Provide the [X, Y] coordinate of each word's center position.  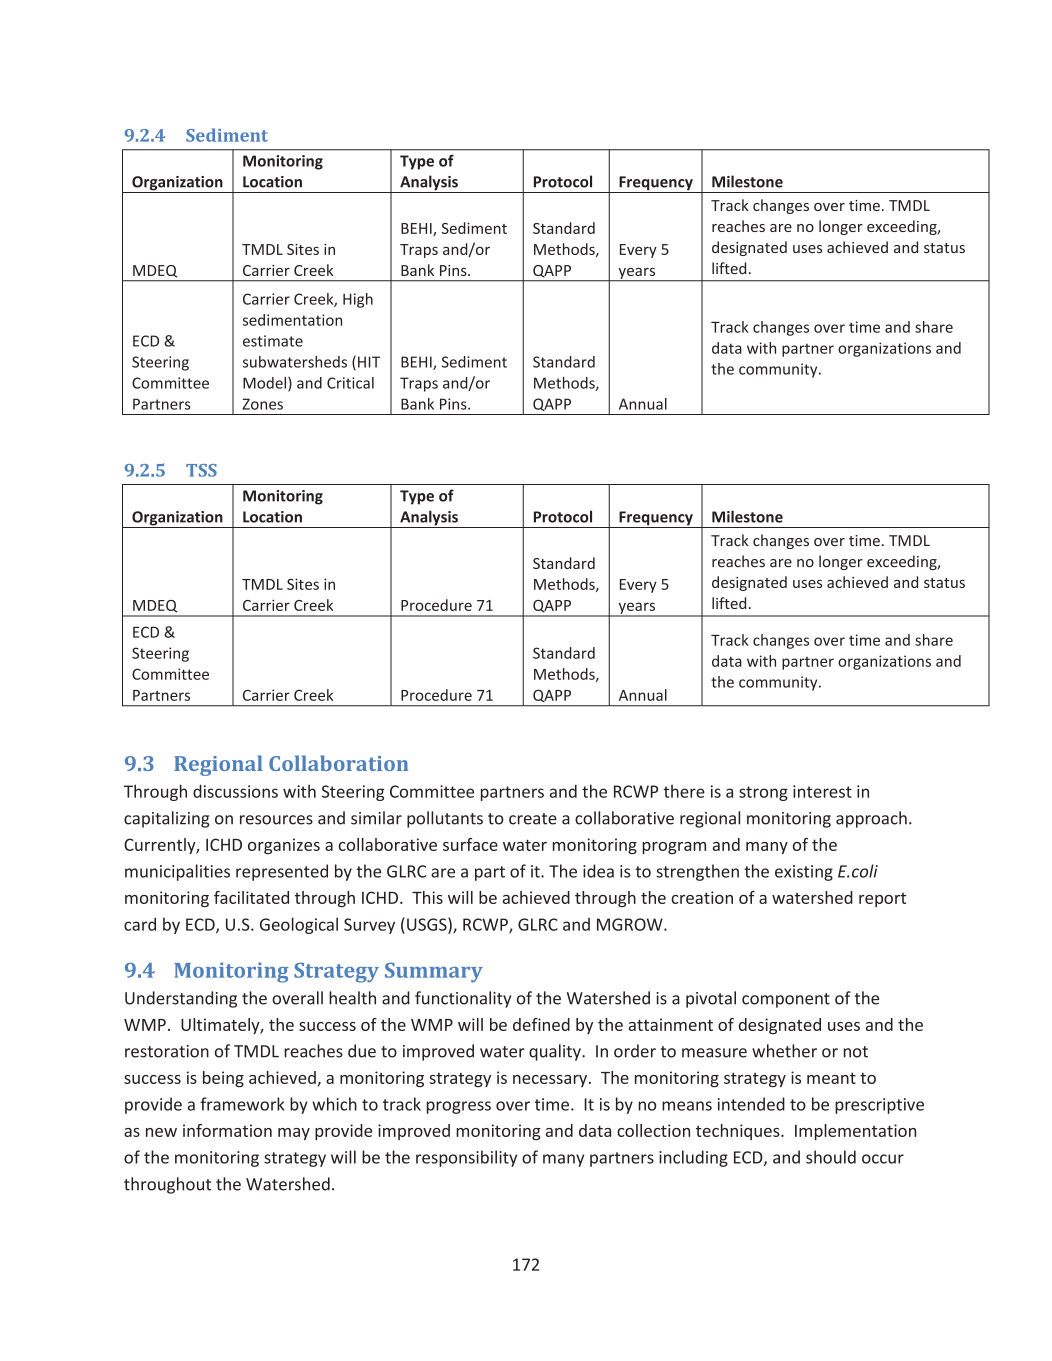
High [358, 300]
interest [822, 791]
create [533, 819]
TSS [201, 470]
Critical [350, 383]
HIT [369, 362]
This [427, 897]
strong [763, 793]
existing [804, 873]
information [227, 1130]
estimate [273, 341]
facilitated [251, 897]
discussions [235, 791]
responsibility [466, 1158]
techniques [739, 1132]
